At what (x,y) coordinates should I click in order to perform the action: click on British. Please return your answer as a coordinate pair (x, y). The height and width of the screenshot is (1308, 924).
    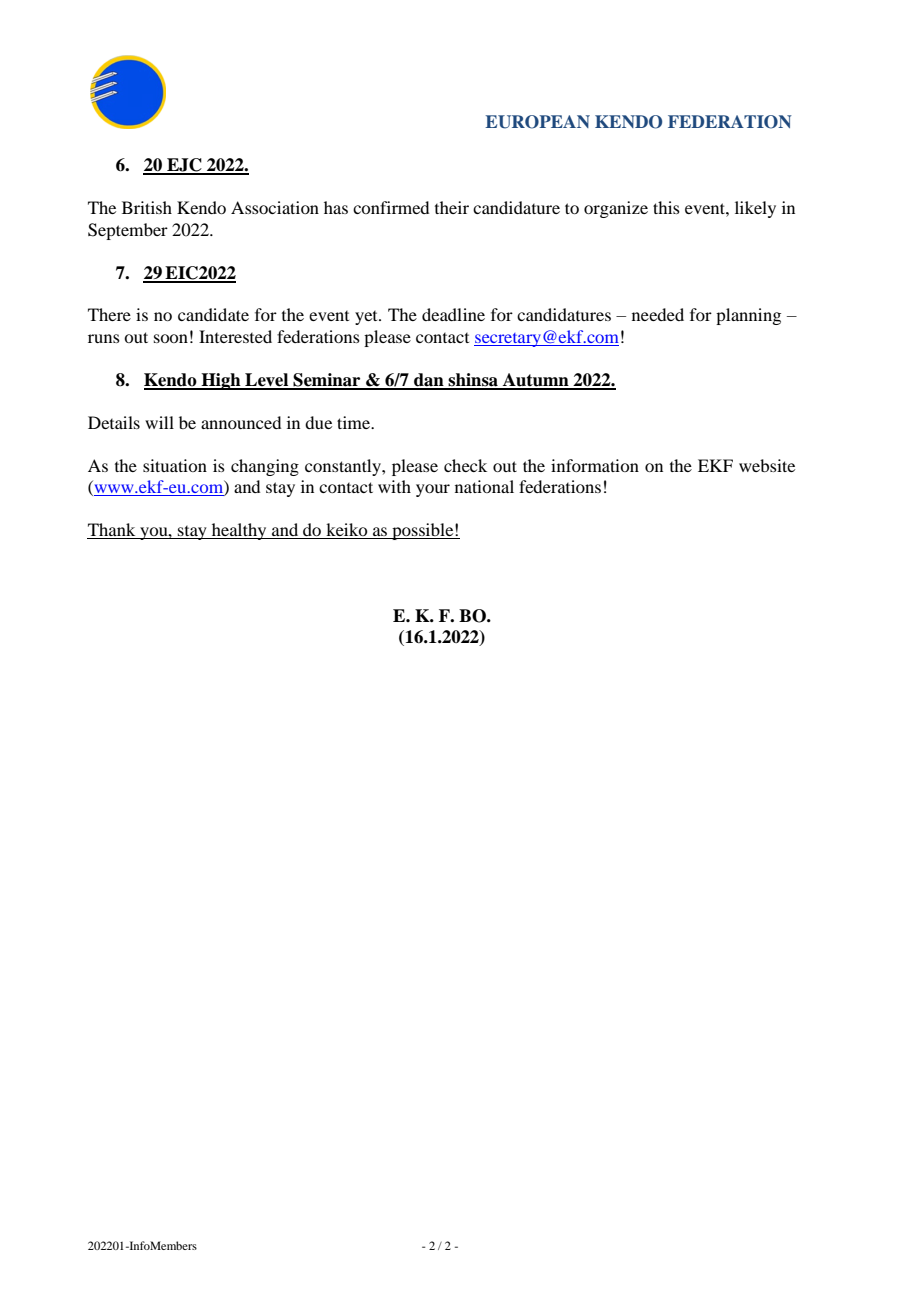
    Looking at the image, I should click on (147, 207).
